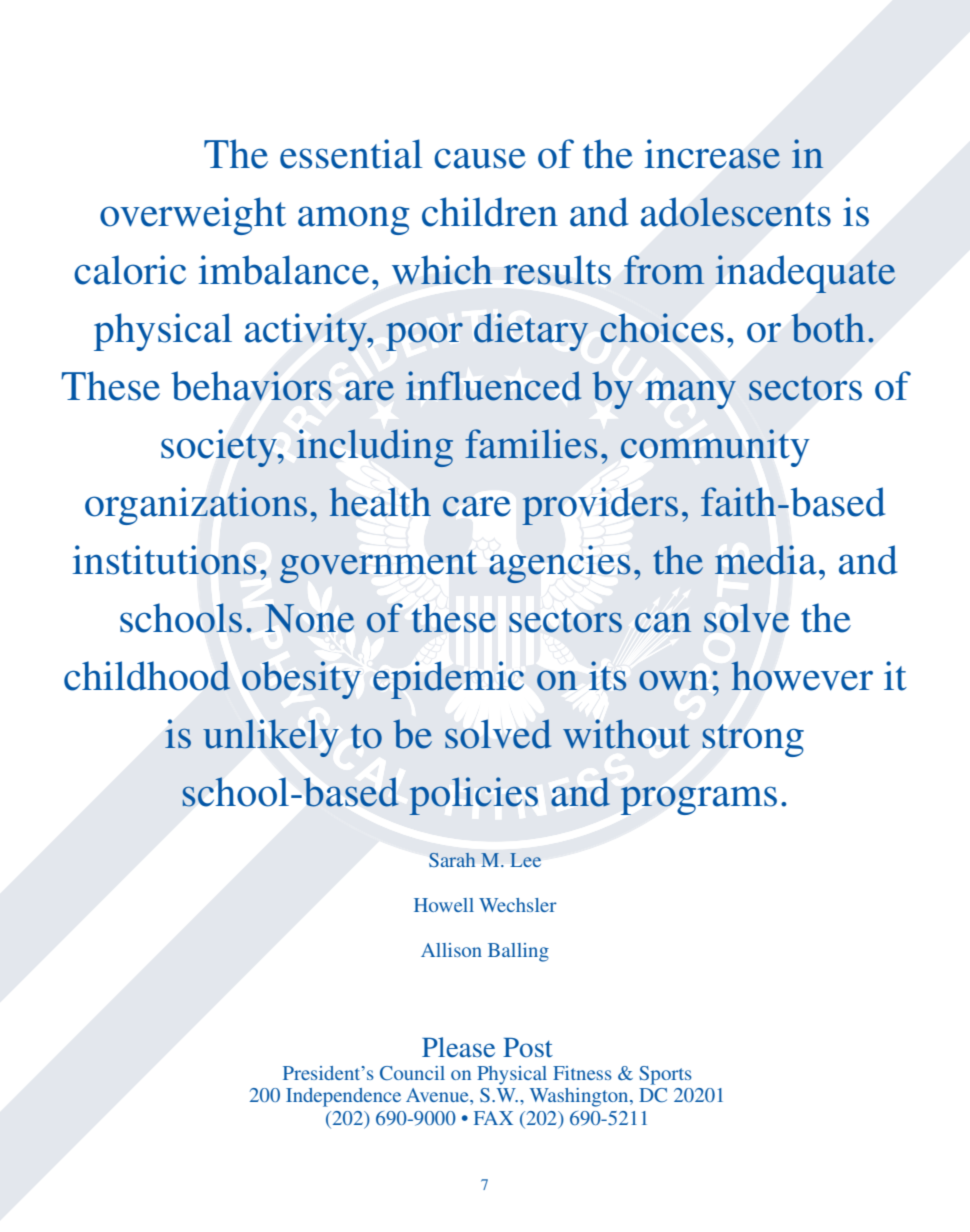 The image size is (970, 1232). What do you see at coordinates (665, 1075) in the document?
I see `Sports` at bounding box center [665, 1075].
